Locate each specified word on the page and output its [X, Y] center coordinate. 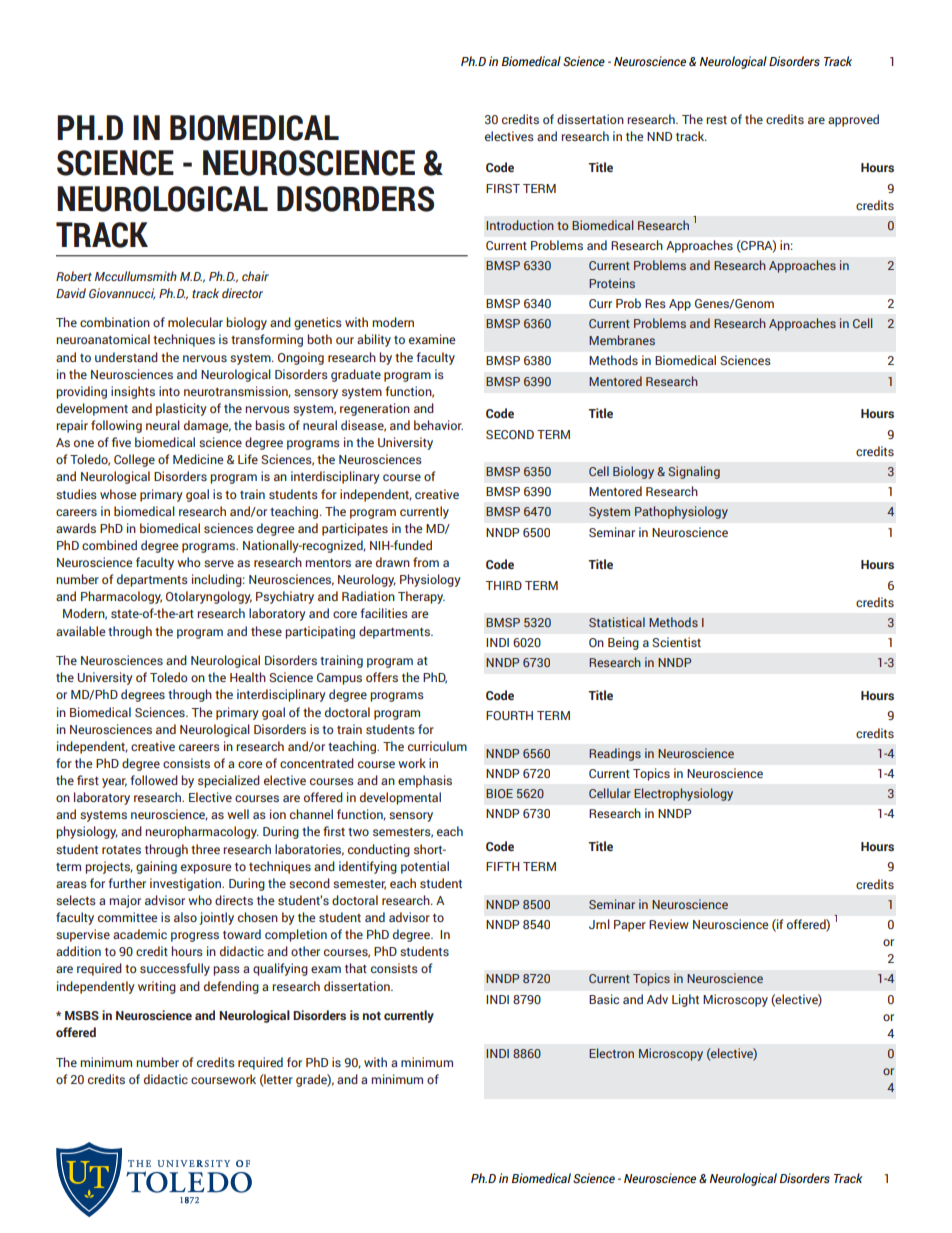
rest [716, 120]
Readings [615, 754]
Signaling [694, 472]
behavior [438, 425]
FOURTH [509, 715]
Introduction [520, 225]
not [372, 1015]
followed [154, 780]
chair [255, 276]
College [134, 460]
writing [157, 987]
